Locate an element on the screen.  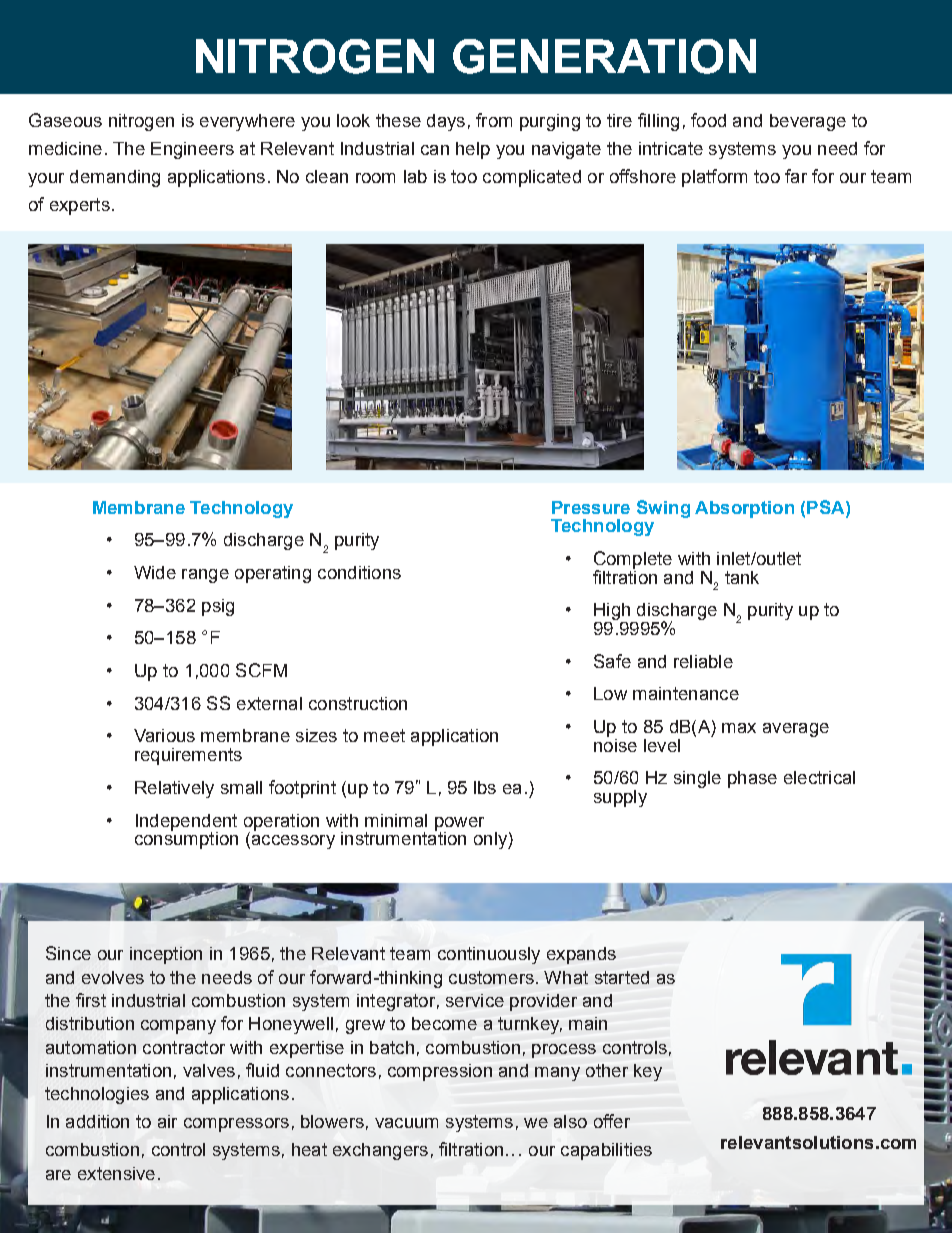
air is located at coordinates (167, 1121).
